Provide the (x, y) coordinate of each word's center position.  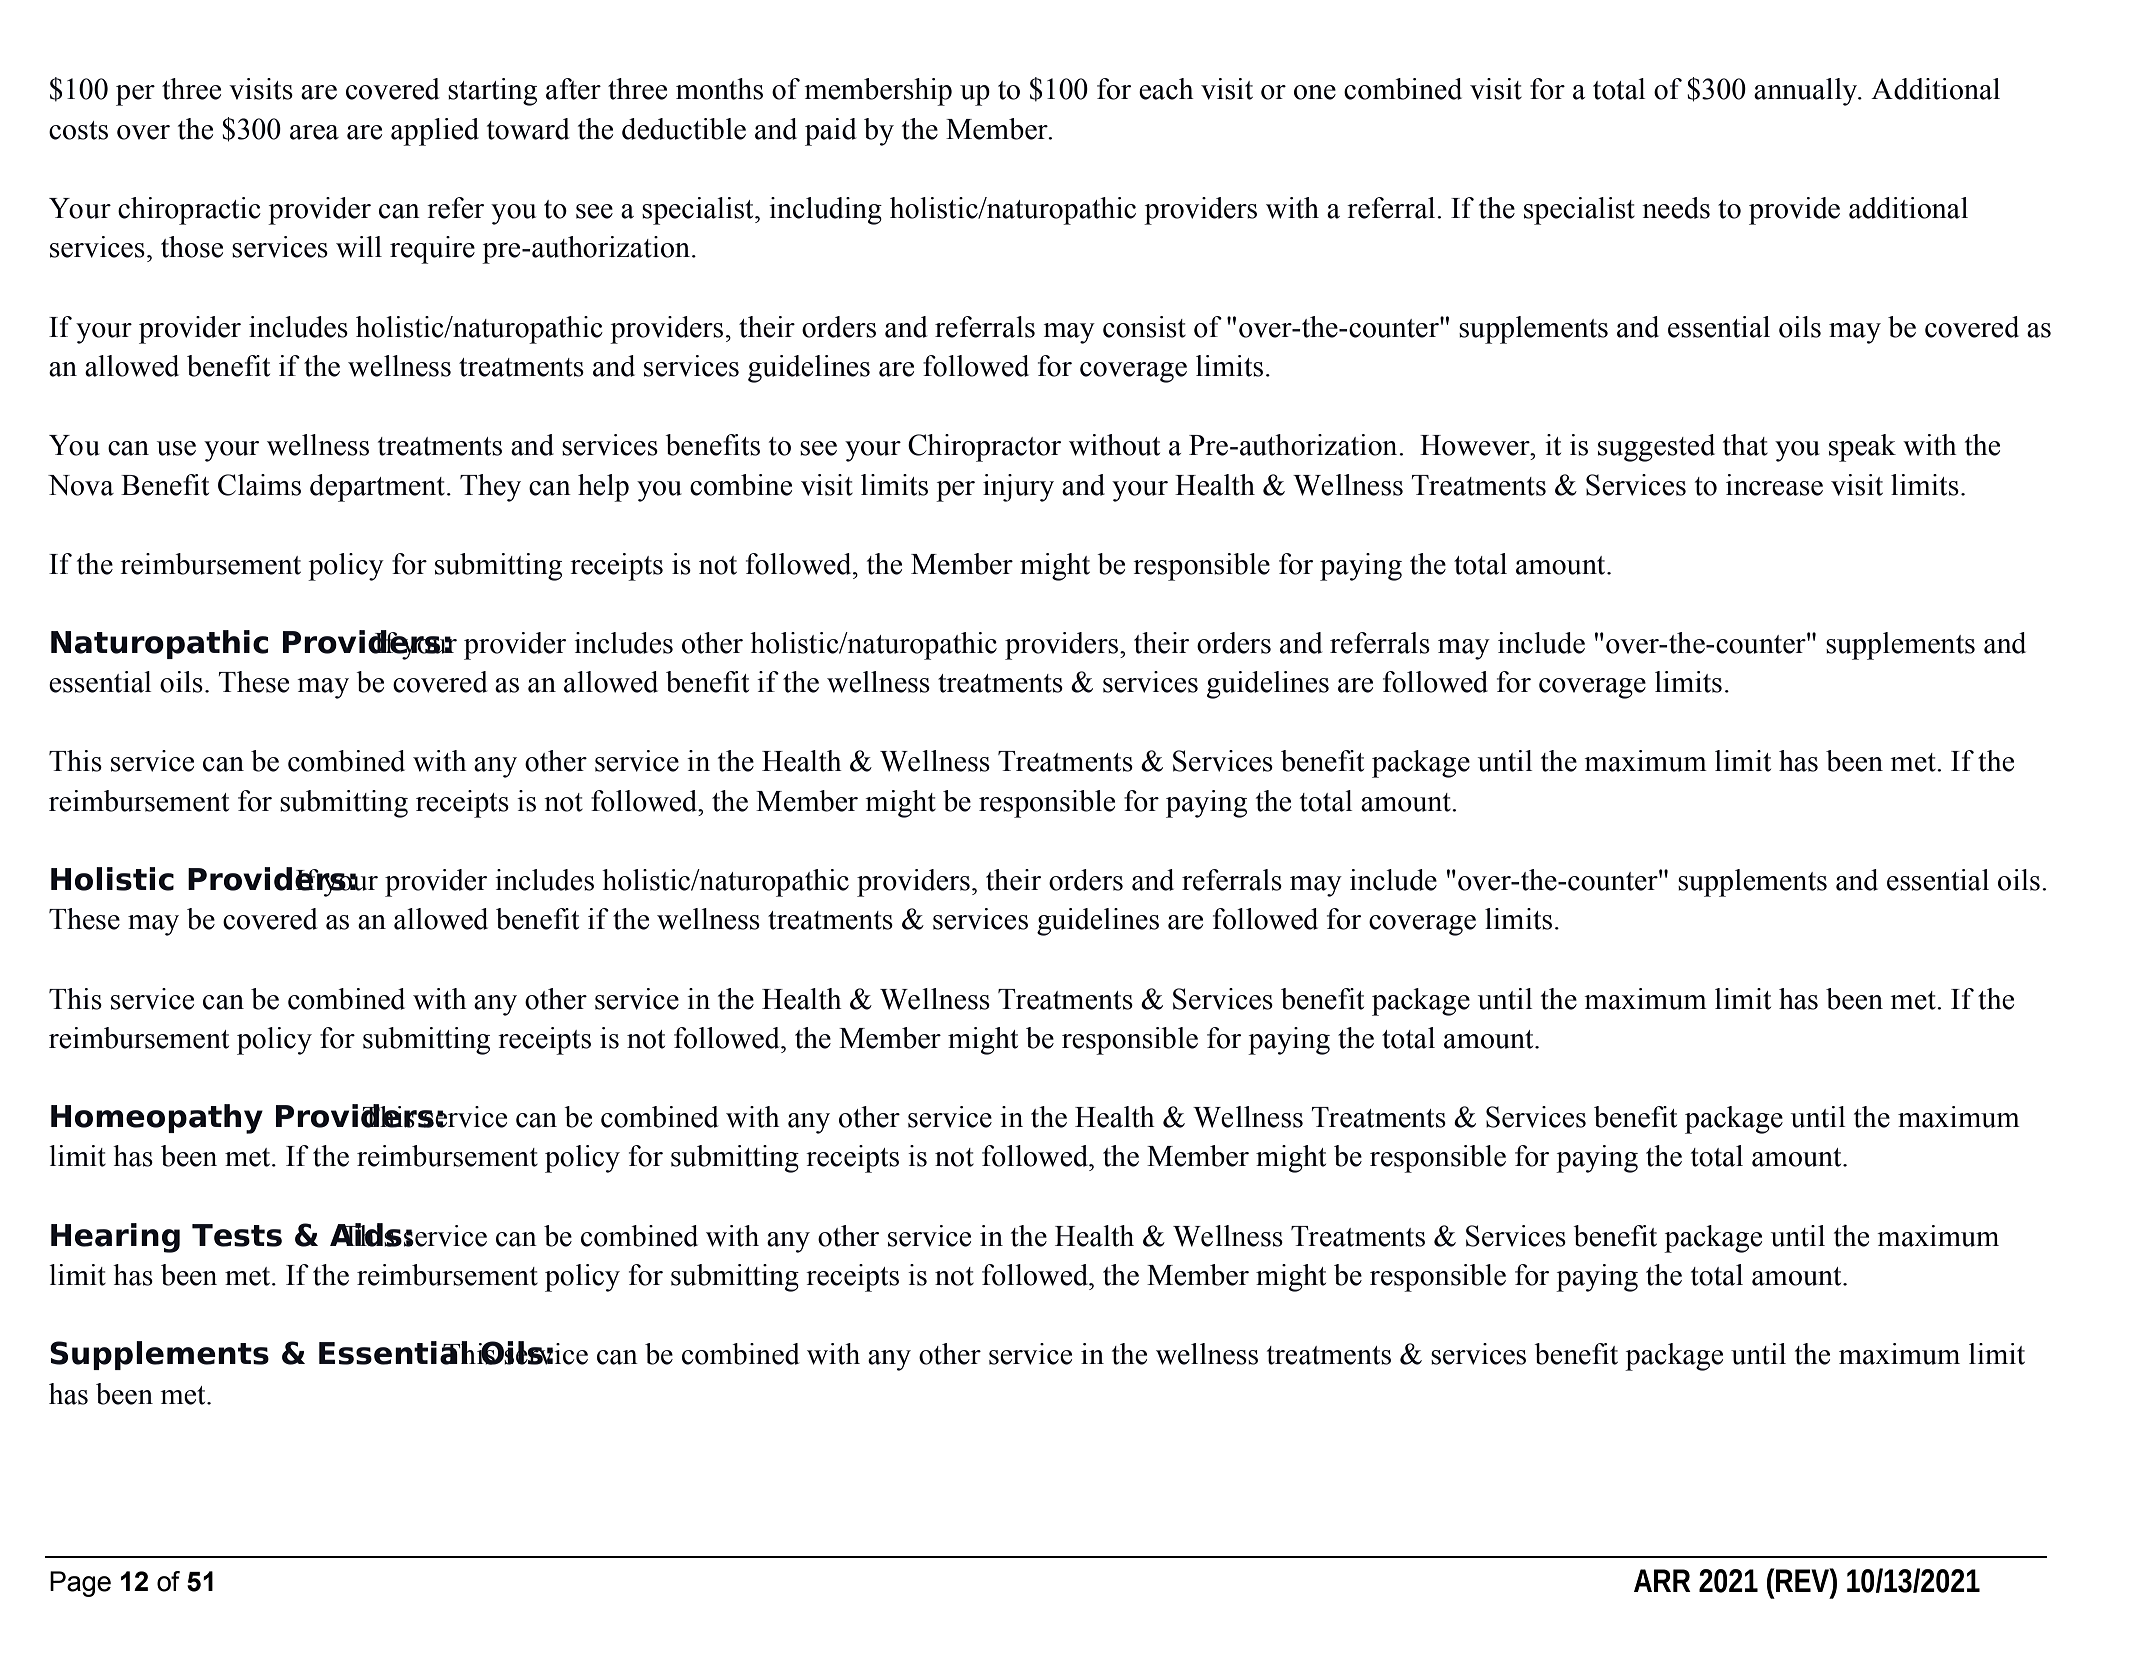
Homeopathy (157, 1119)
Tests (237, 1235)
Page (80, 1584)
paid (831, 132)
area (314, 132)
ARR (1662, 1580)
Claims (259, 485)
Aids (366, 1235)
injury (1018, 488)
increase (1774, 485)
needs (1676, 208)
